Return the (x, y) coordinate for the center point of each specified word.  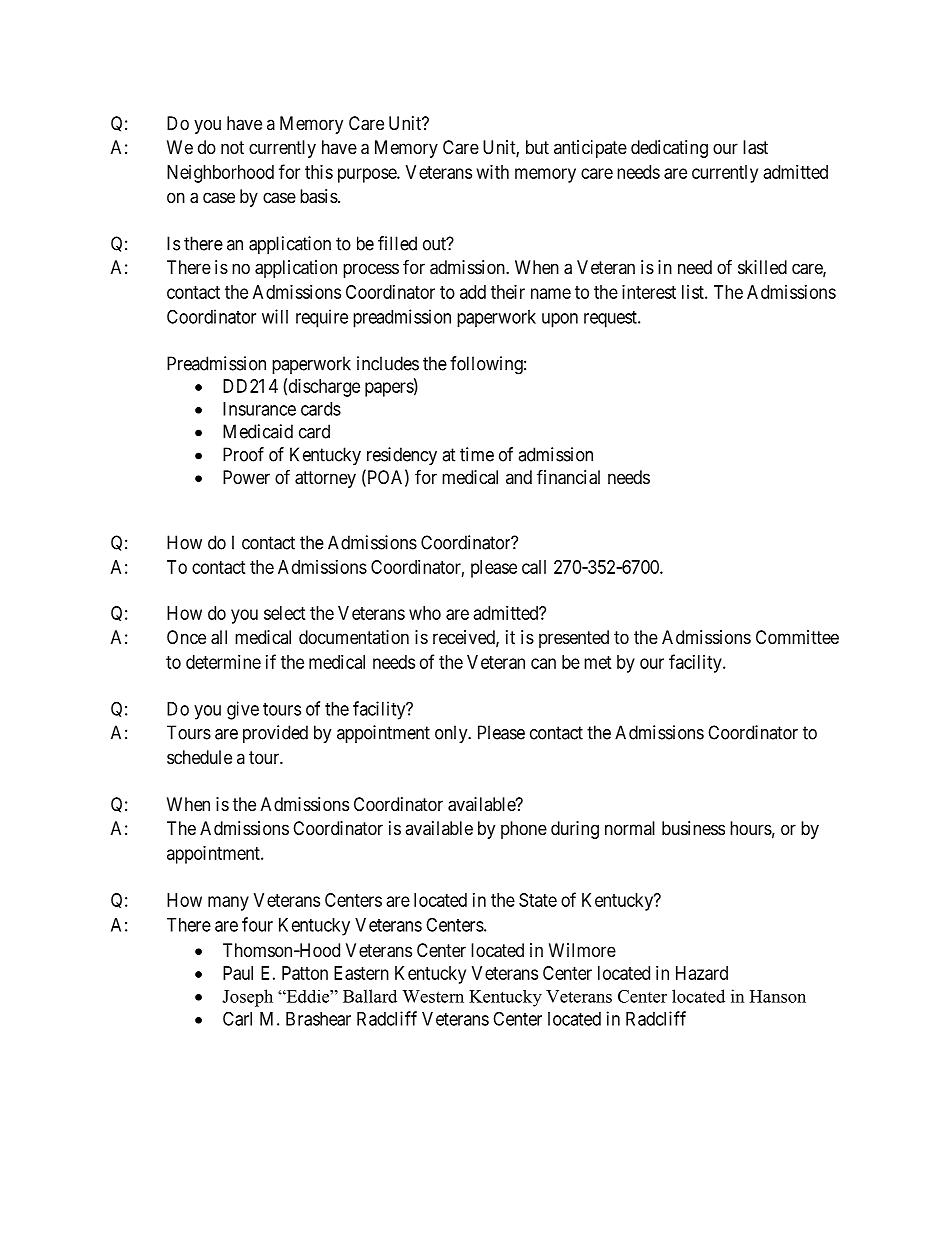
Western (433, 996)
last (755, 147)
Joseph (247, 998)
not (232, 147)
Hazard (702, 973)
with (493, 172)
